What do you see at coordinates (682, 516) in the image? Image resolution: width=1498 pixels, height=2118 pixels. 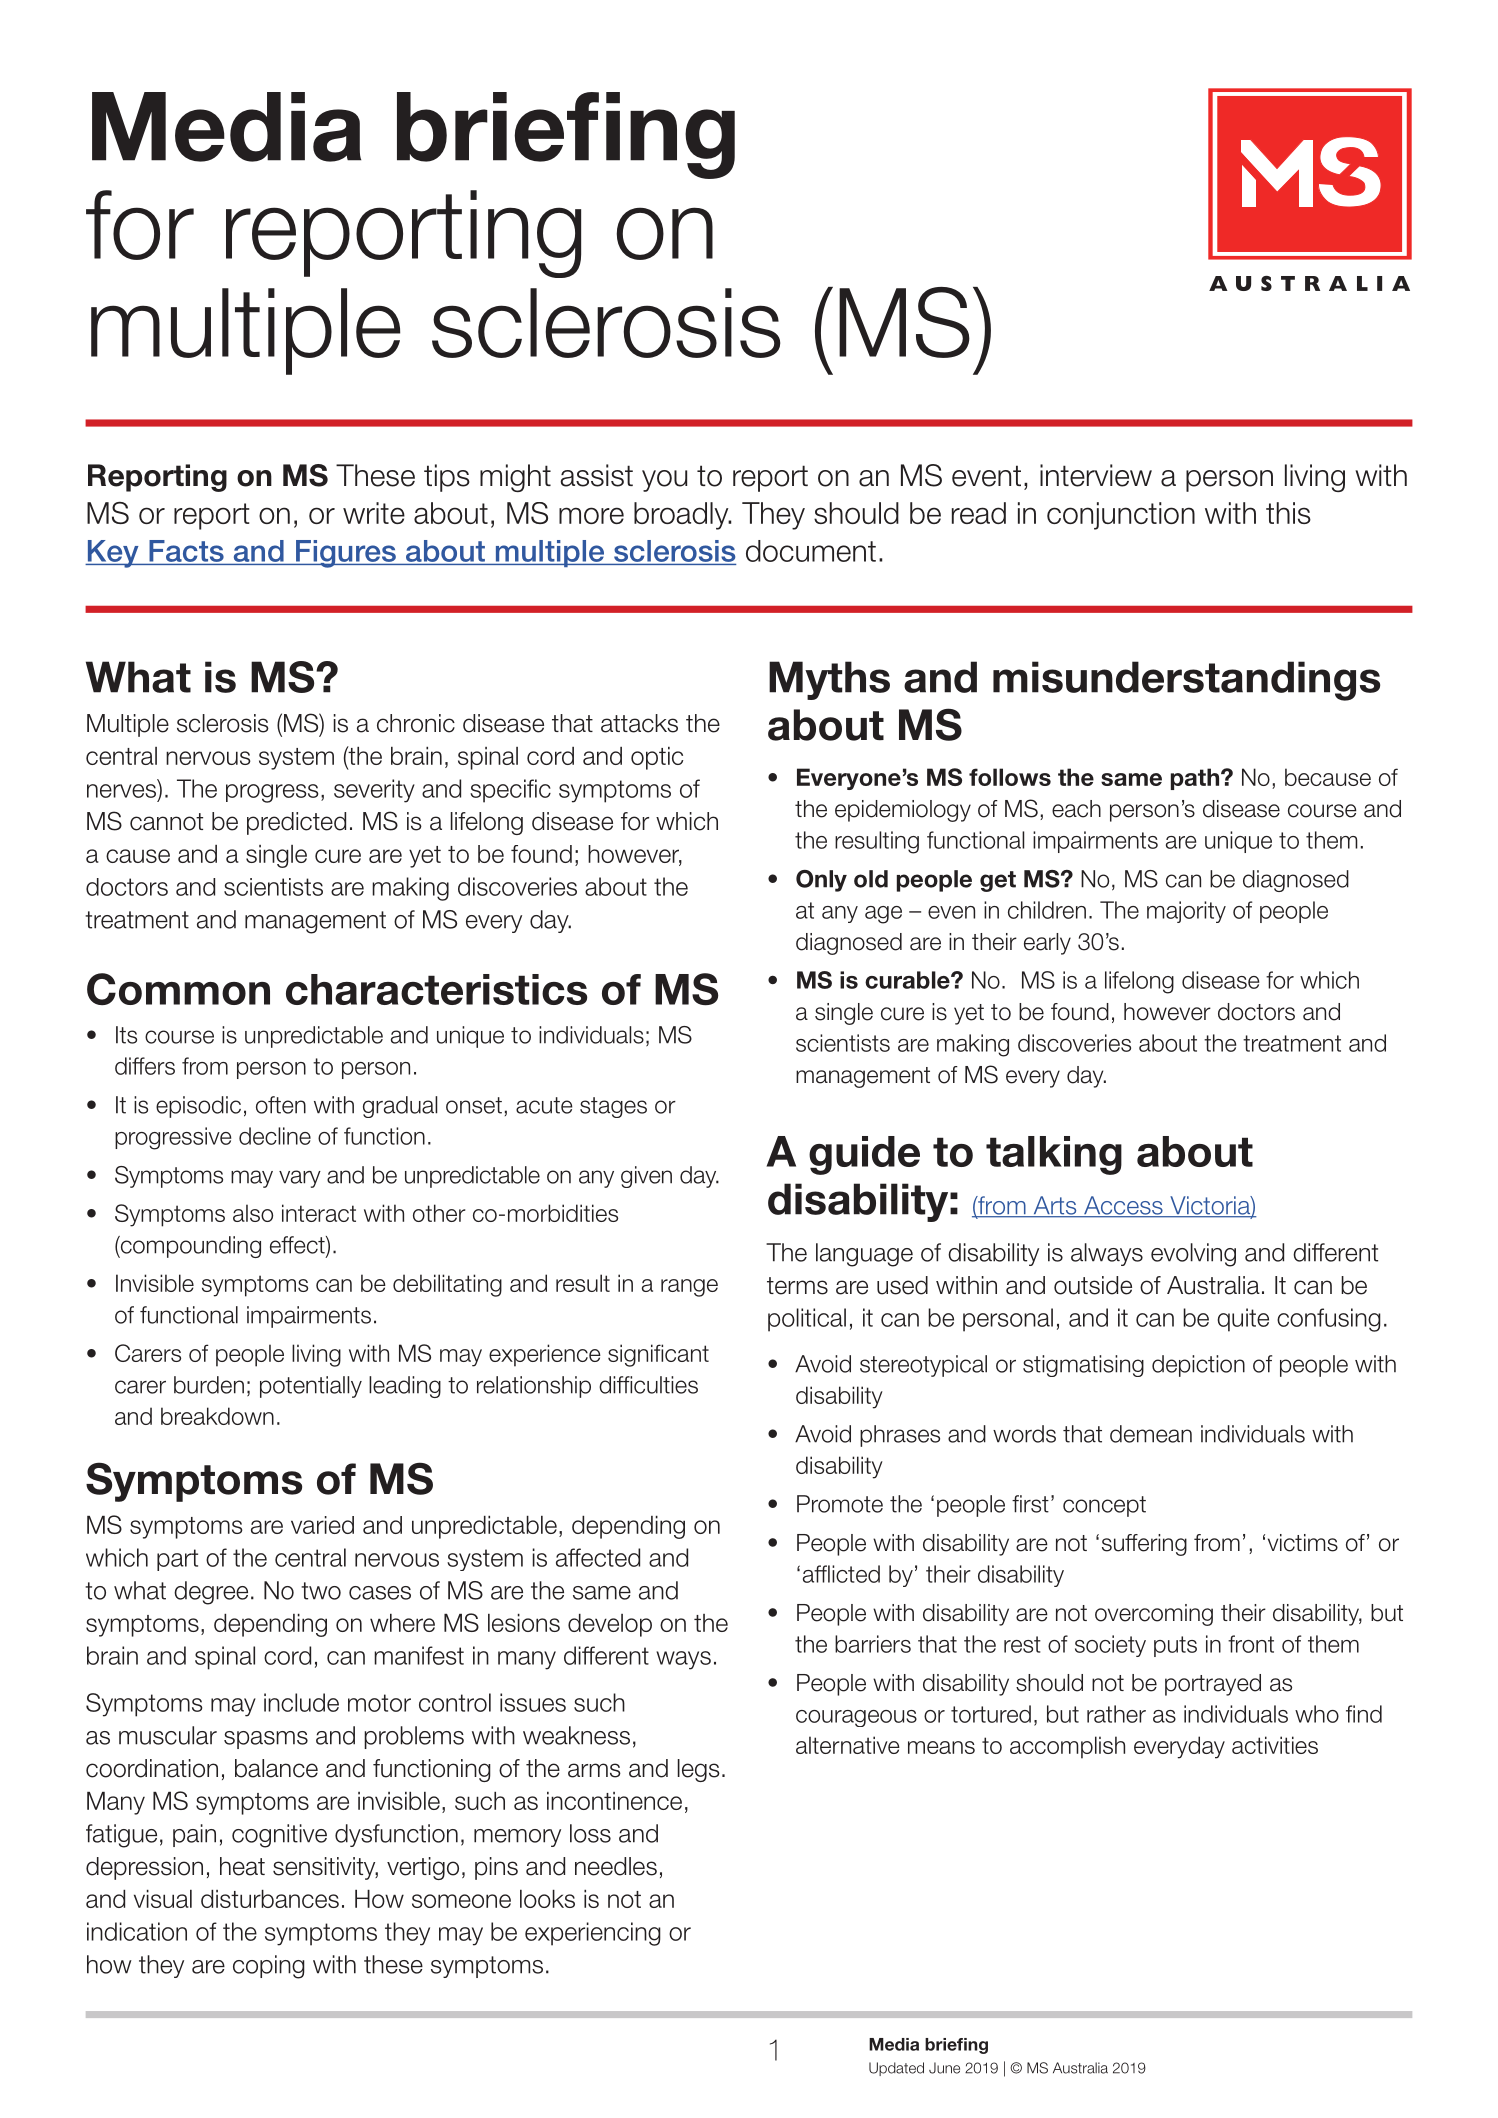 I see `broadly` at bounding box center [682, 516].
